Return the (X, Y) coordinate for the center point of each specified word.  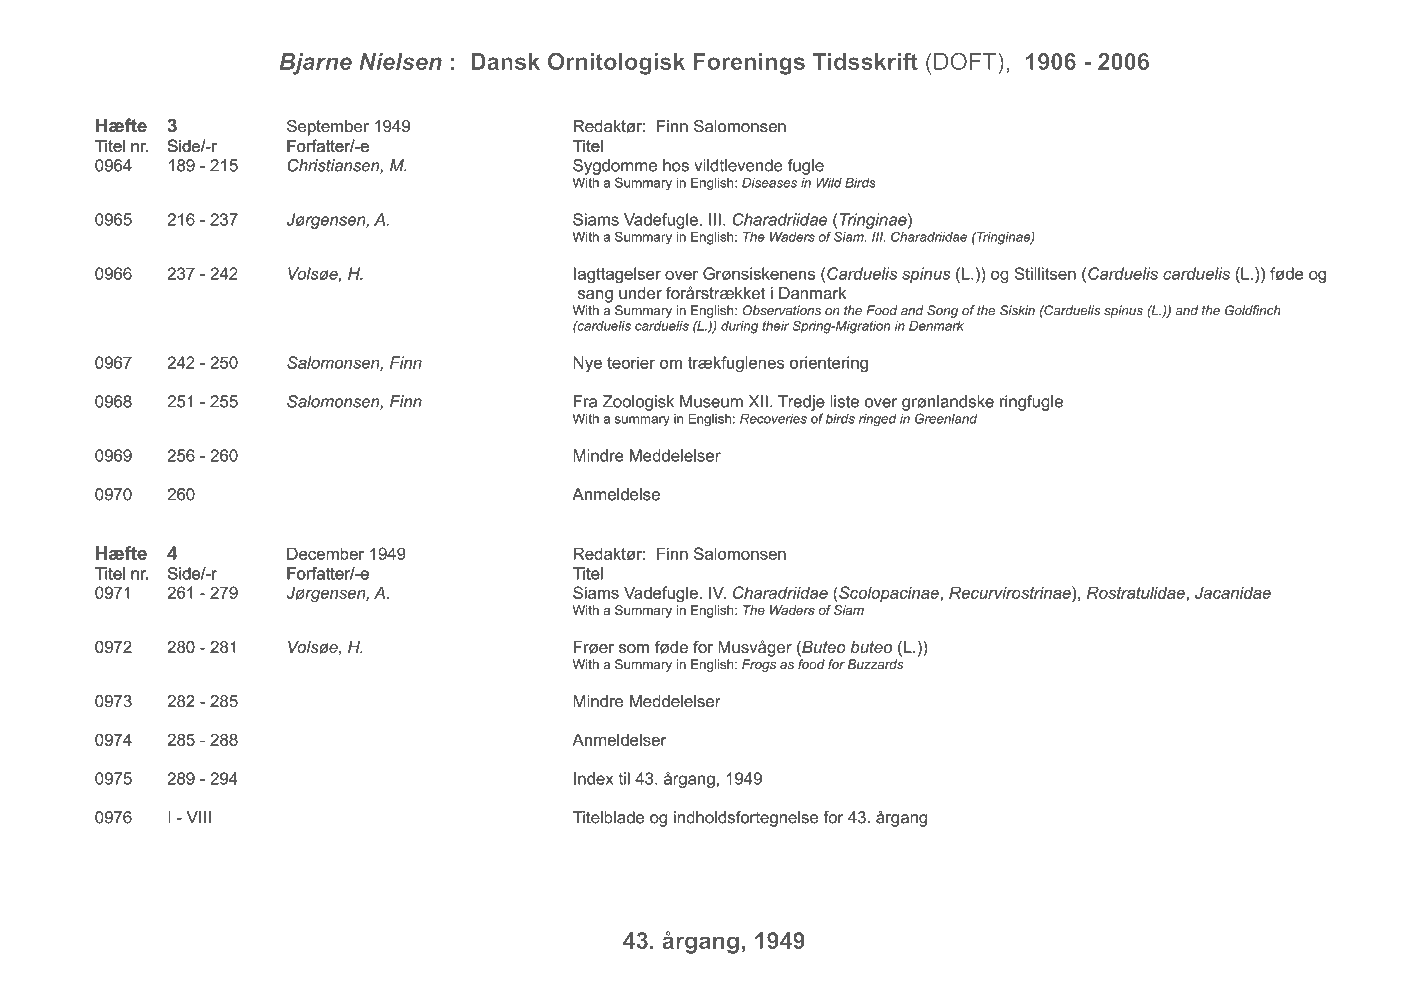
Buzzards (875, 664)
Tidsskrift (865, 61)
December (325, 553)
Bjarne (315, 64)
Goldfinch (1253, 310)
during (739, 327)
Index (594, 778)
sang (595, 296)
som (634, 648)
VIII (199, 817)
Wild (829, 182)
